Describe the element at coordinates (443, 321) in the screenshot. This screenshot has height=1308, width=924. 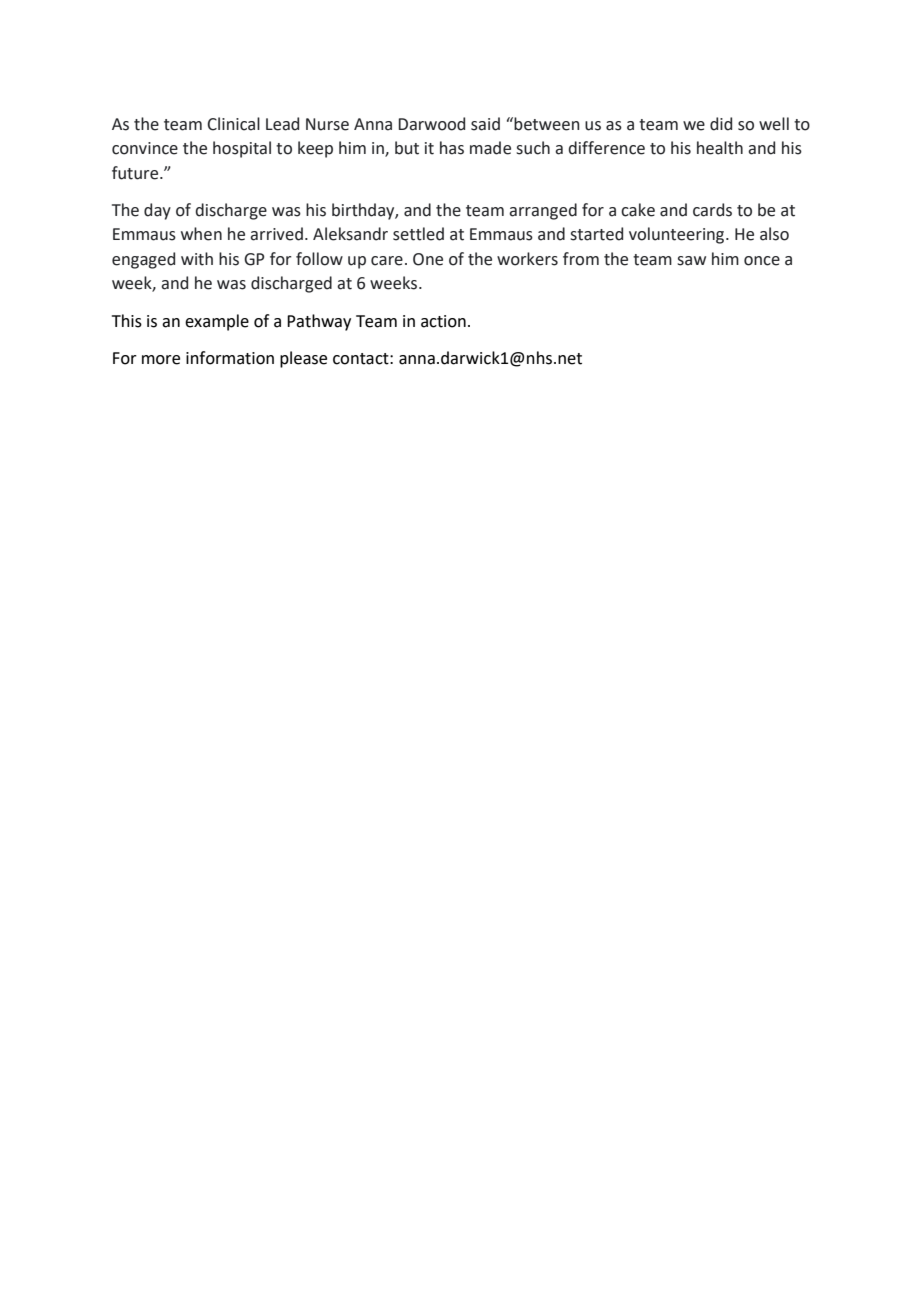
I see `action` at that location.
